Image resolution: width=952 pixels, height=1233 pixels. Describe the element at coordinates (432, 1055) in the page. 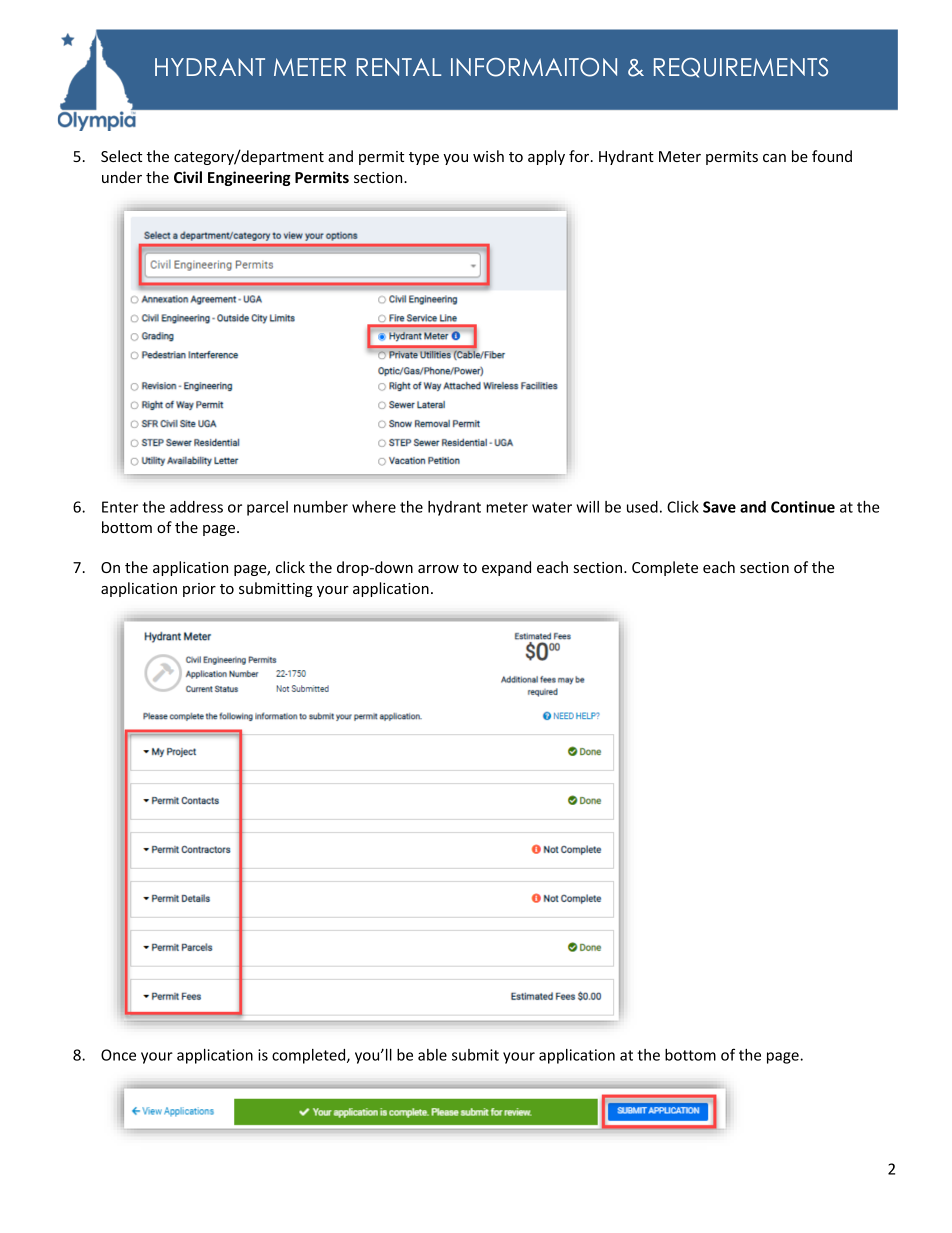

I see `able` at that location.
